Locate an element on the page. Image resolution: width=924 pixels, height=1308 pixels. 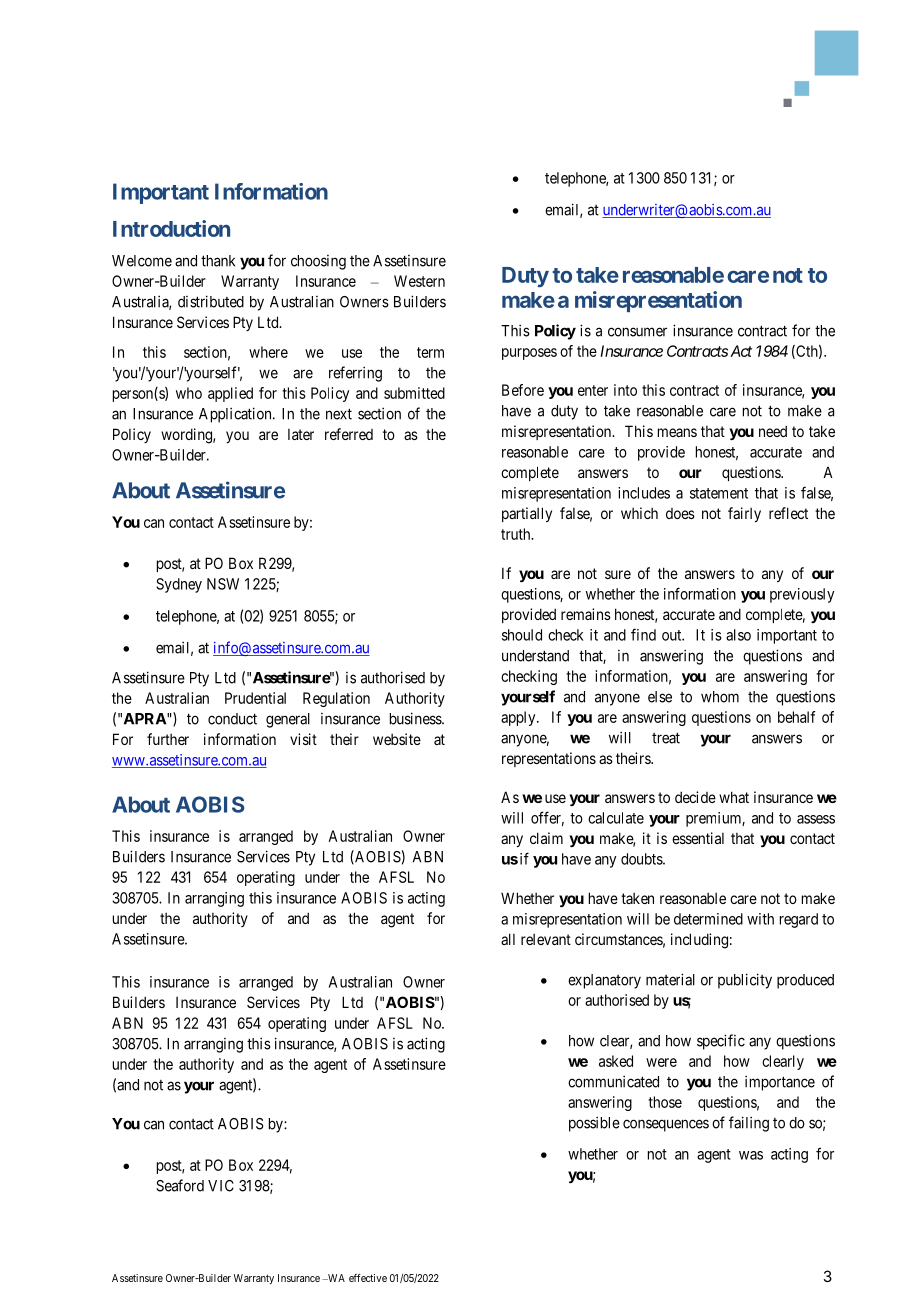
apply is located at coordinates (519, 718).
